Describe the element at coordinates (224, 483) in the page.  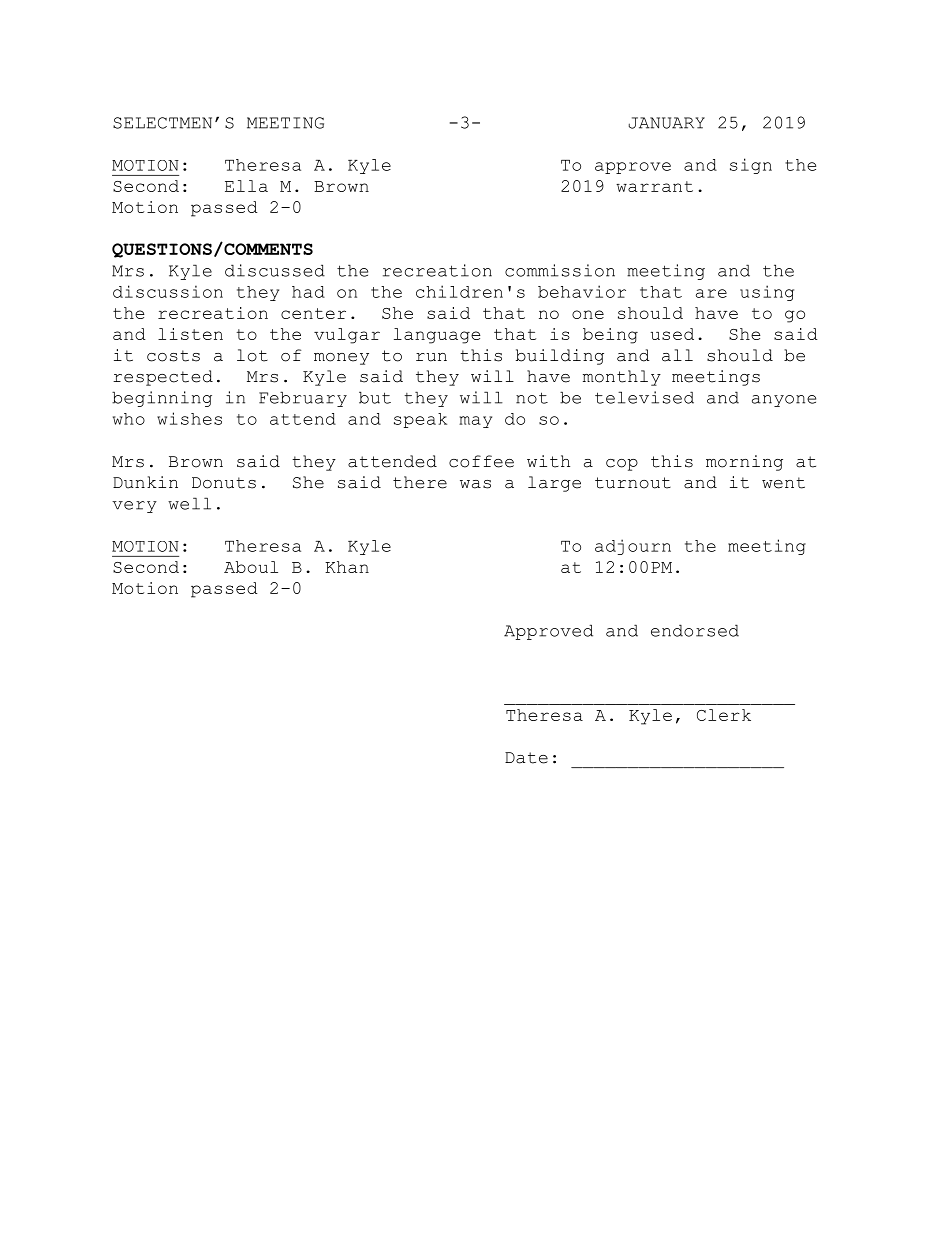
I see `Donuts` at that location.
